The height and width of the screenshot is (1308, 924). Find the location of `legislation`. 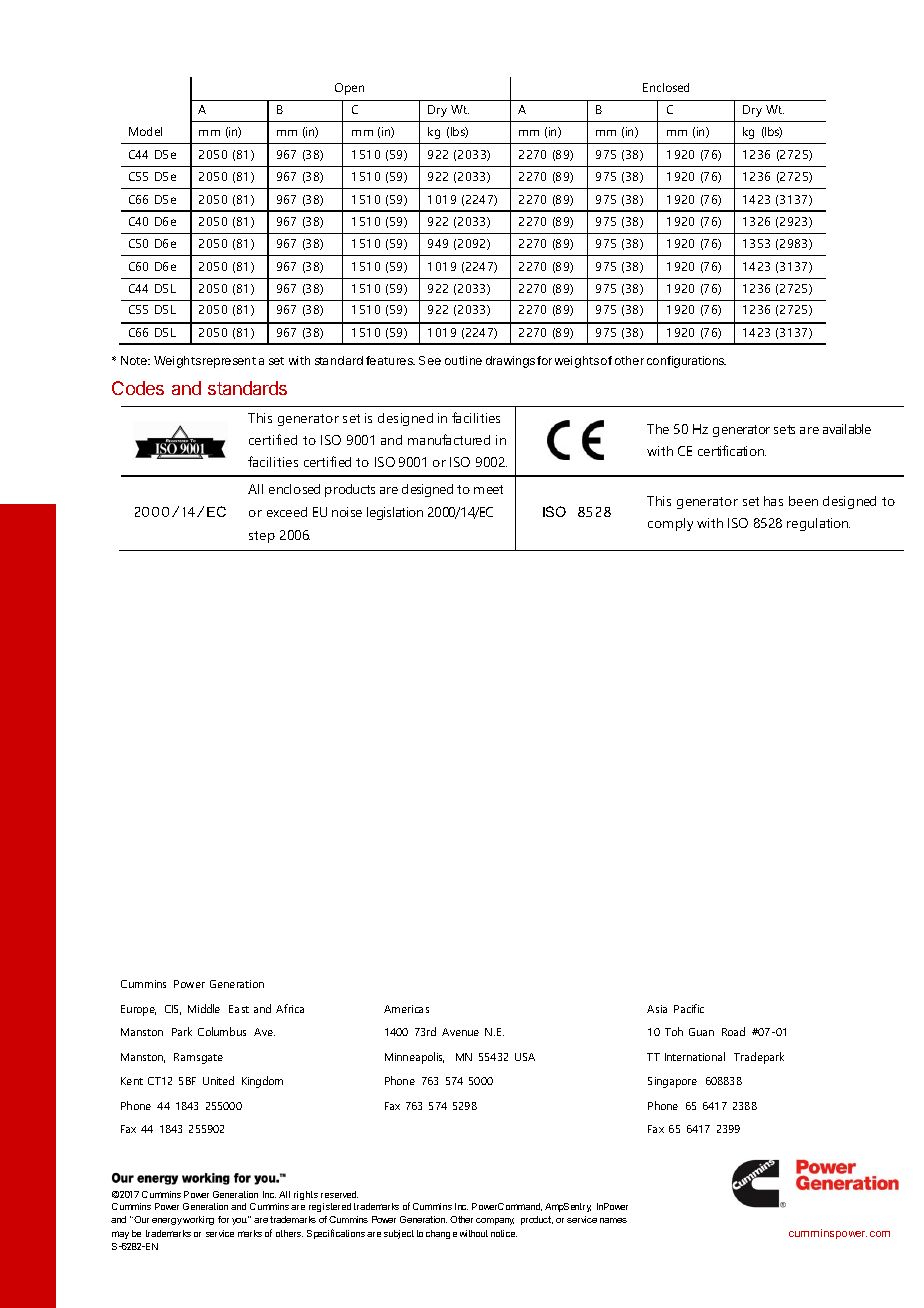

legislation is located at coordinates (395, 513).
